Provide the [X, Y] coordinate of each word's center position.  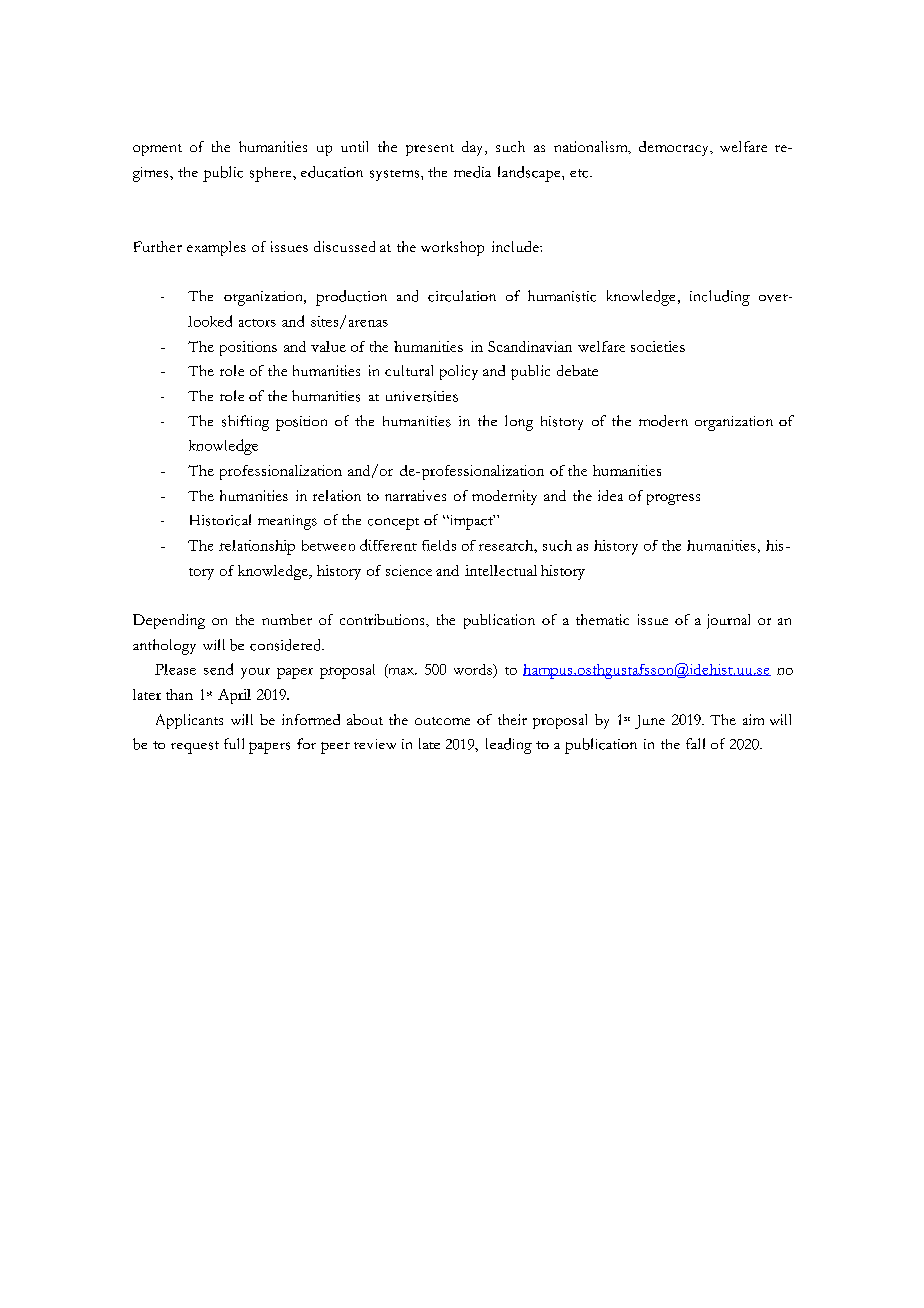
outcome [442, 721]
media [472, 172]
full [234, 743]
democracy [675, 148]
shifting [245, 423]
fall [695, 743]
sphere [272, 174]
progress [673, 499]
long [519, 423]
